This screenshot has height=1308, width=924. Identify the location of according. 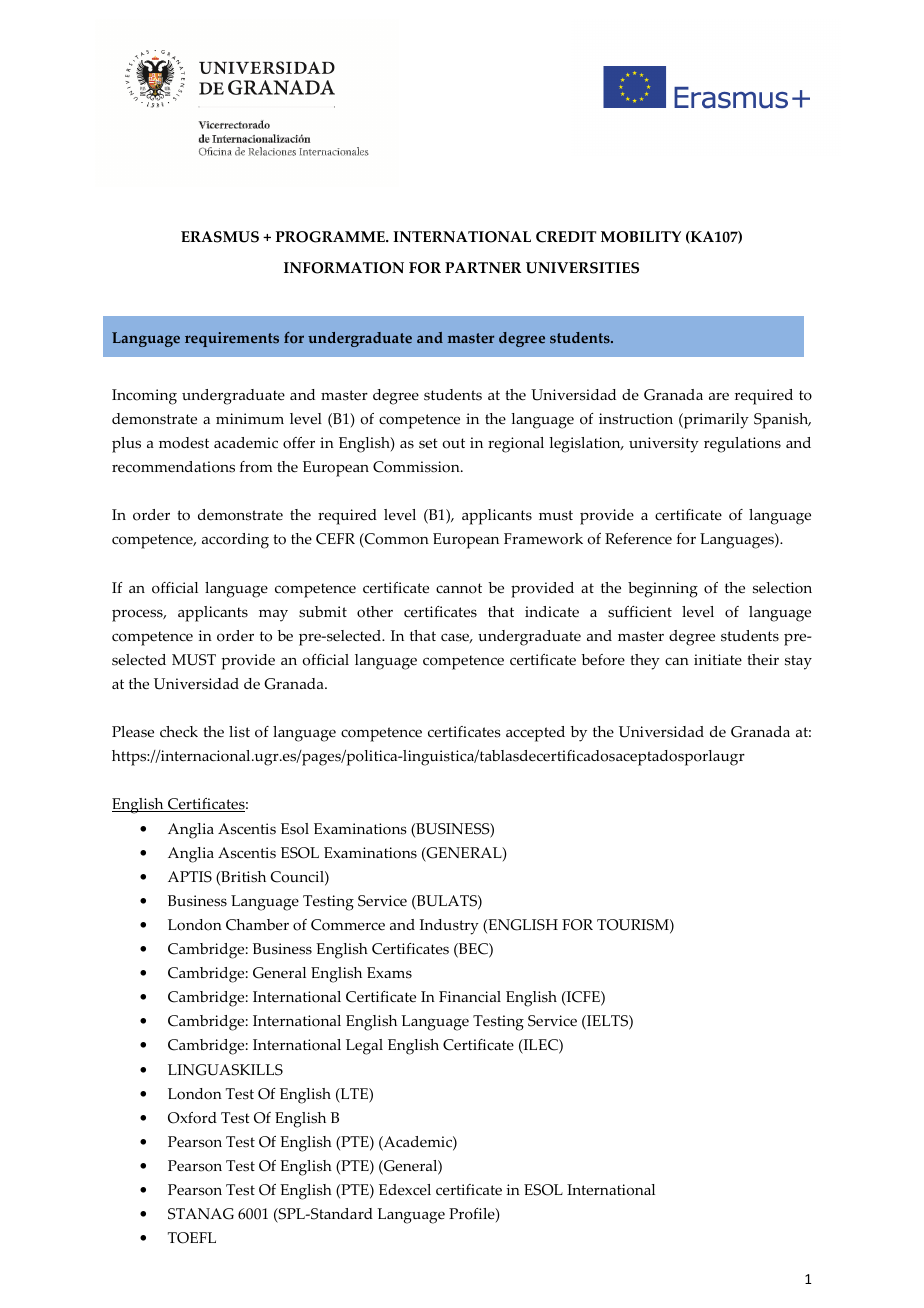
(235, 541).
